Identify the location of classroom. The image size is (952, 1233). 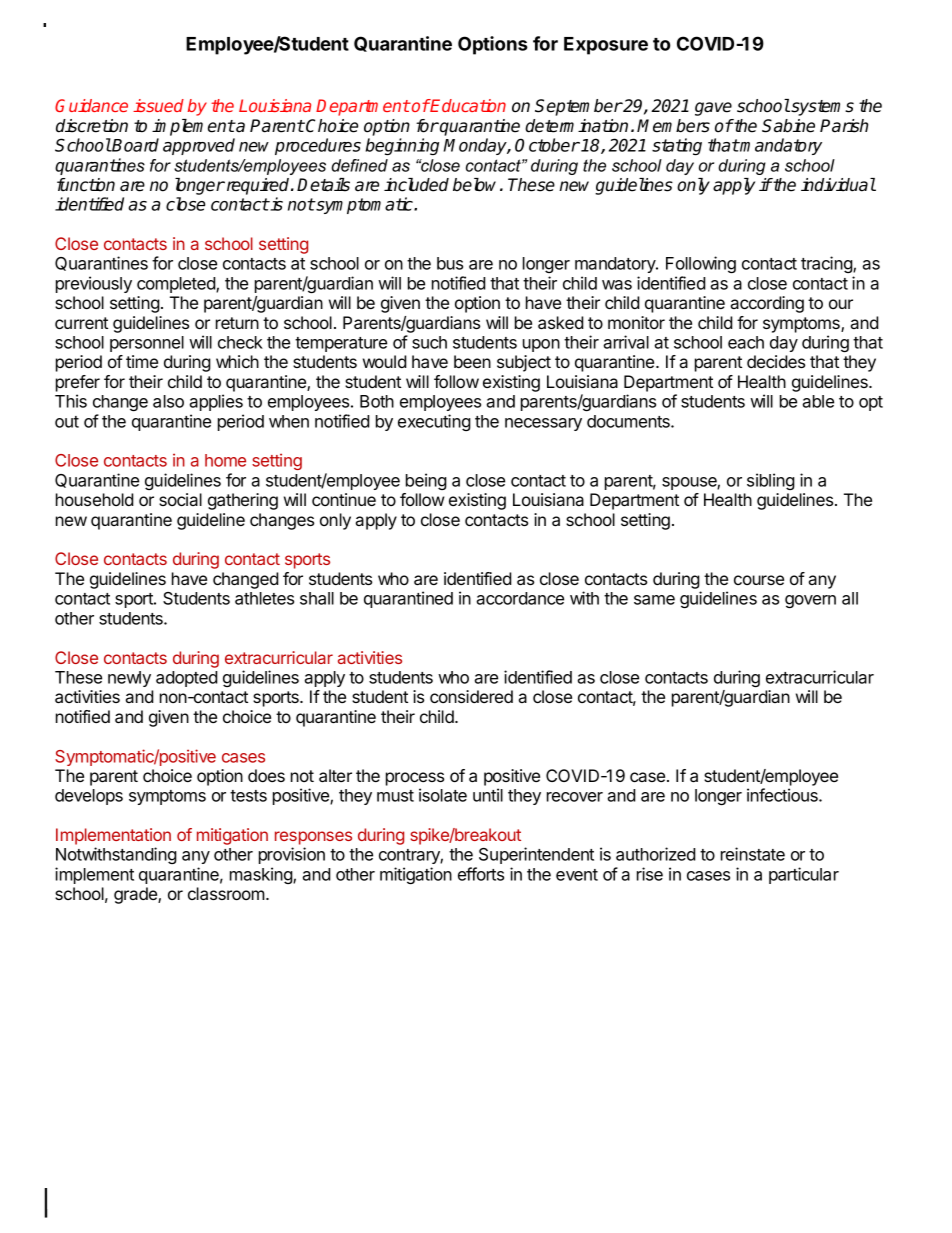
(227, 893).
